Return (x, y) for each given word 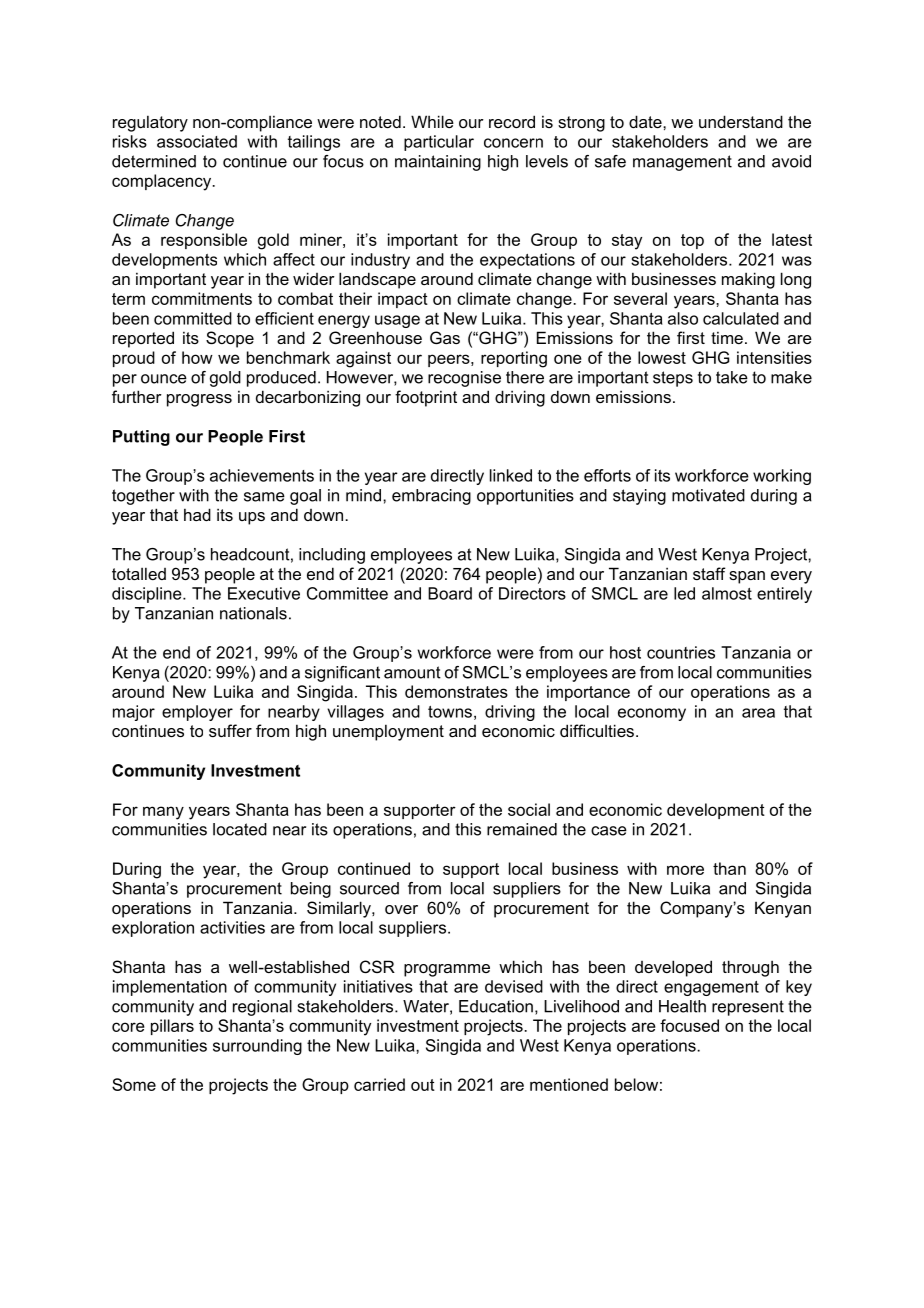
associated (197, 141)
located (240, 829)
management (682, 163)
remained (522, 829)
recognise (464, 379)
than (729, 868)
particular (439, 143)
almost (727, 593)
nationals (253, 613)
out (423, 1085)
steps (673, 379)
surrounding (257, 1047)
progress (199, 400)
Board (450, 593)
